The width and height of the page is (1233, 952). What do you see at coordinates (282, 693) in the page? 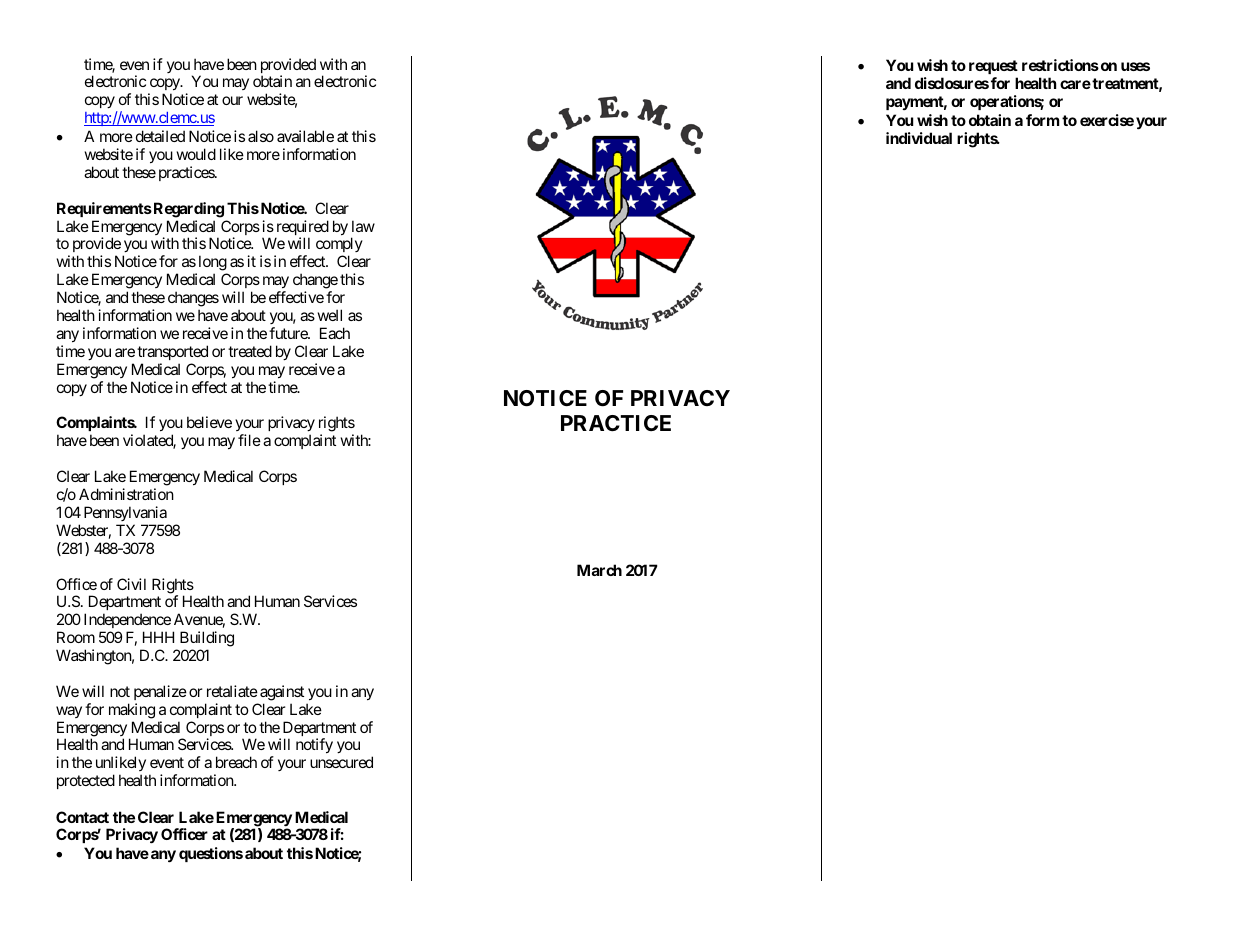
I see `against` at bounding box center [282, 693].
